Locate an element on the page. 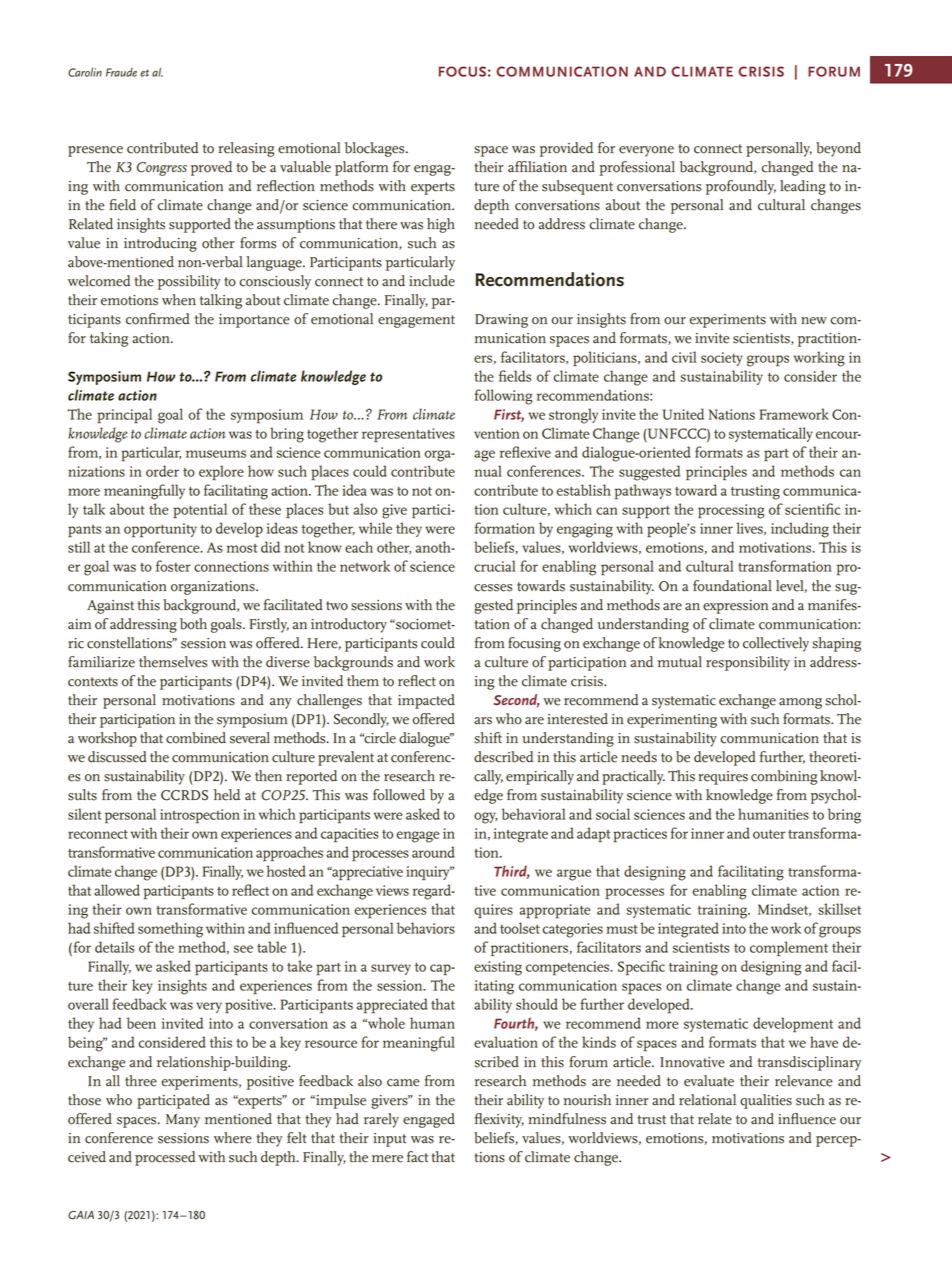  impacted is located at coordinates (426, 701).
